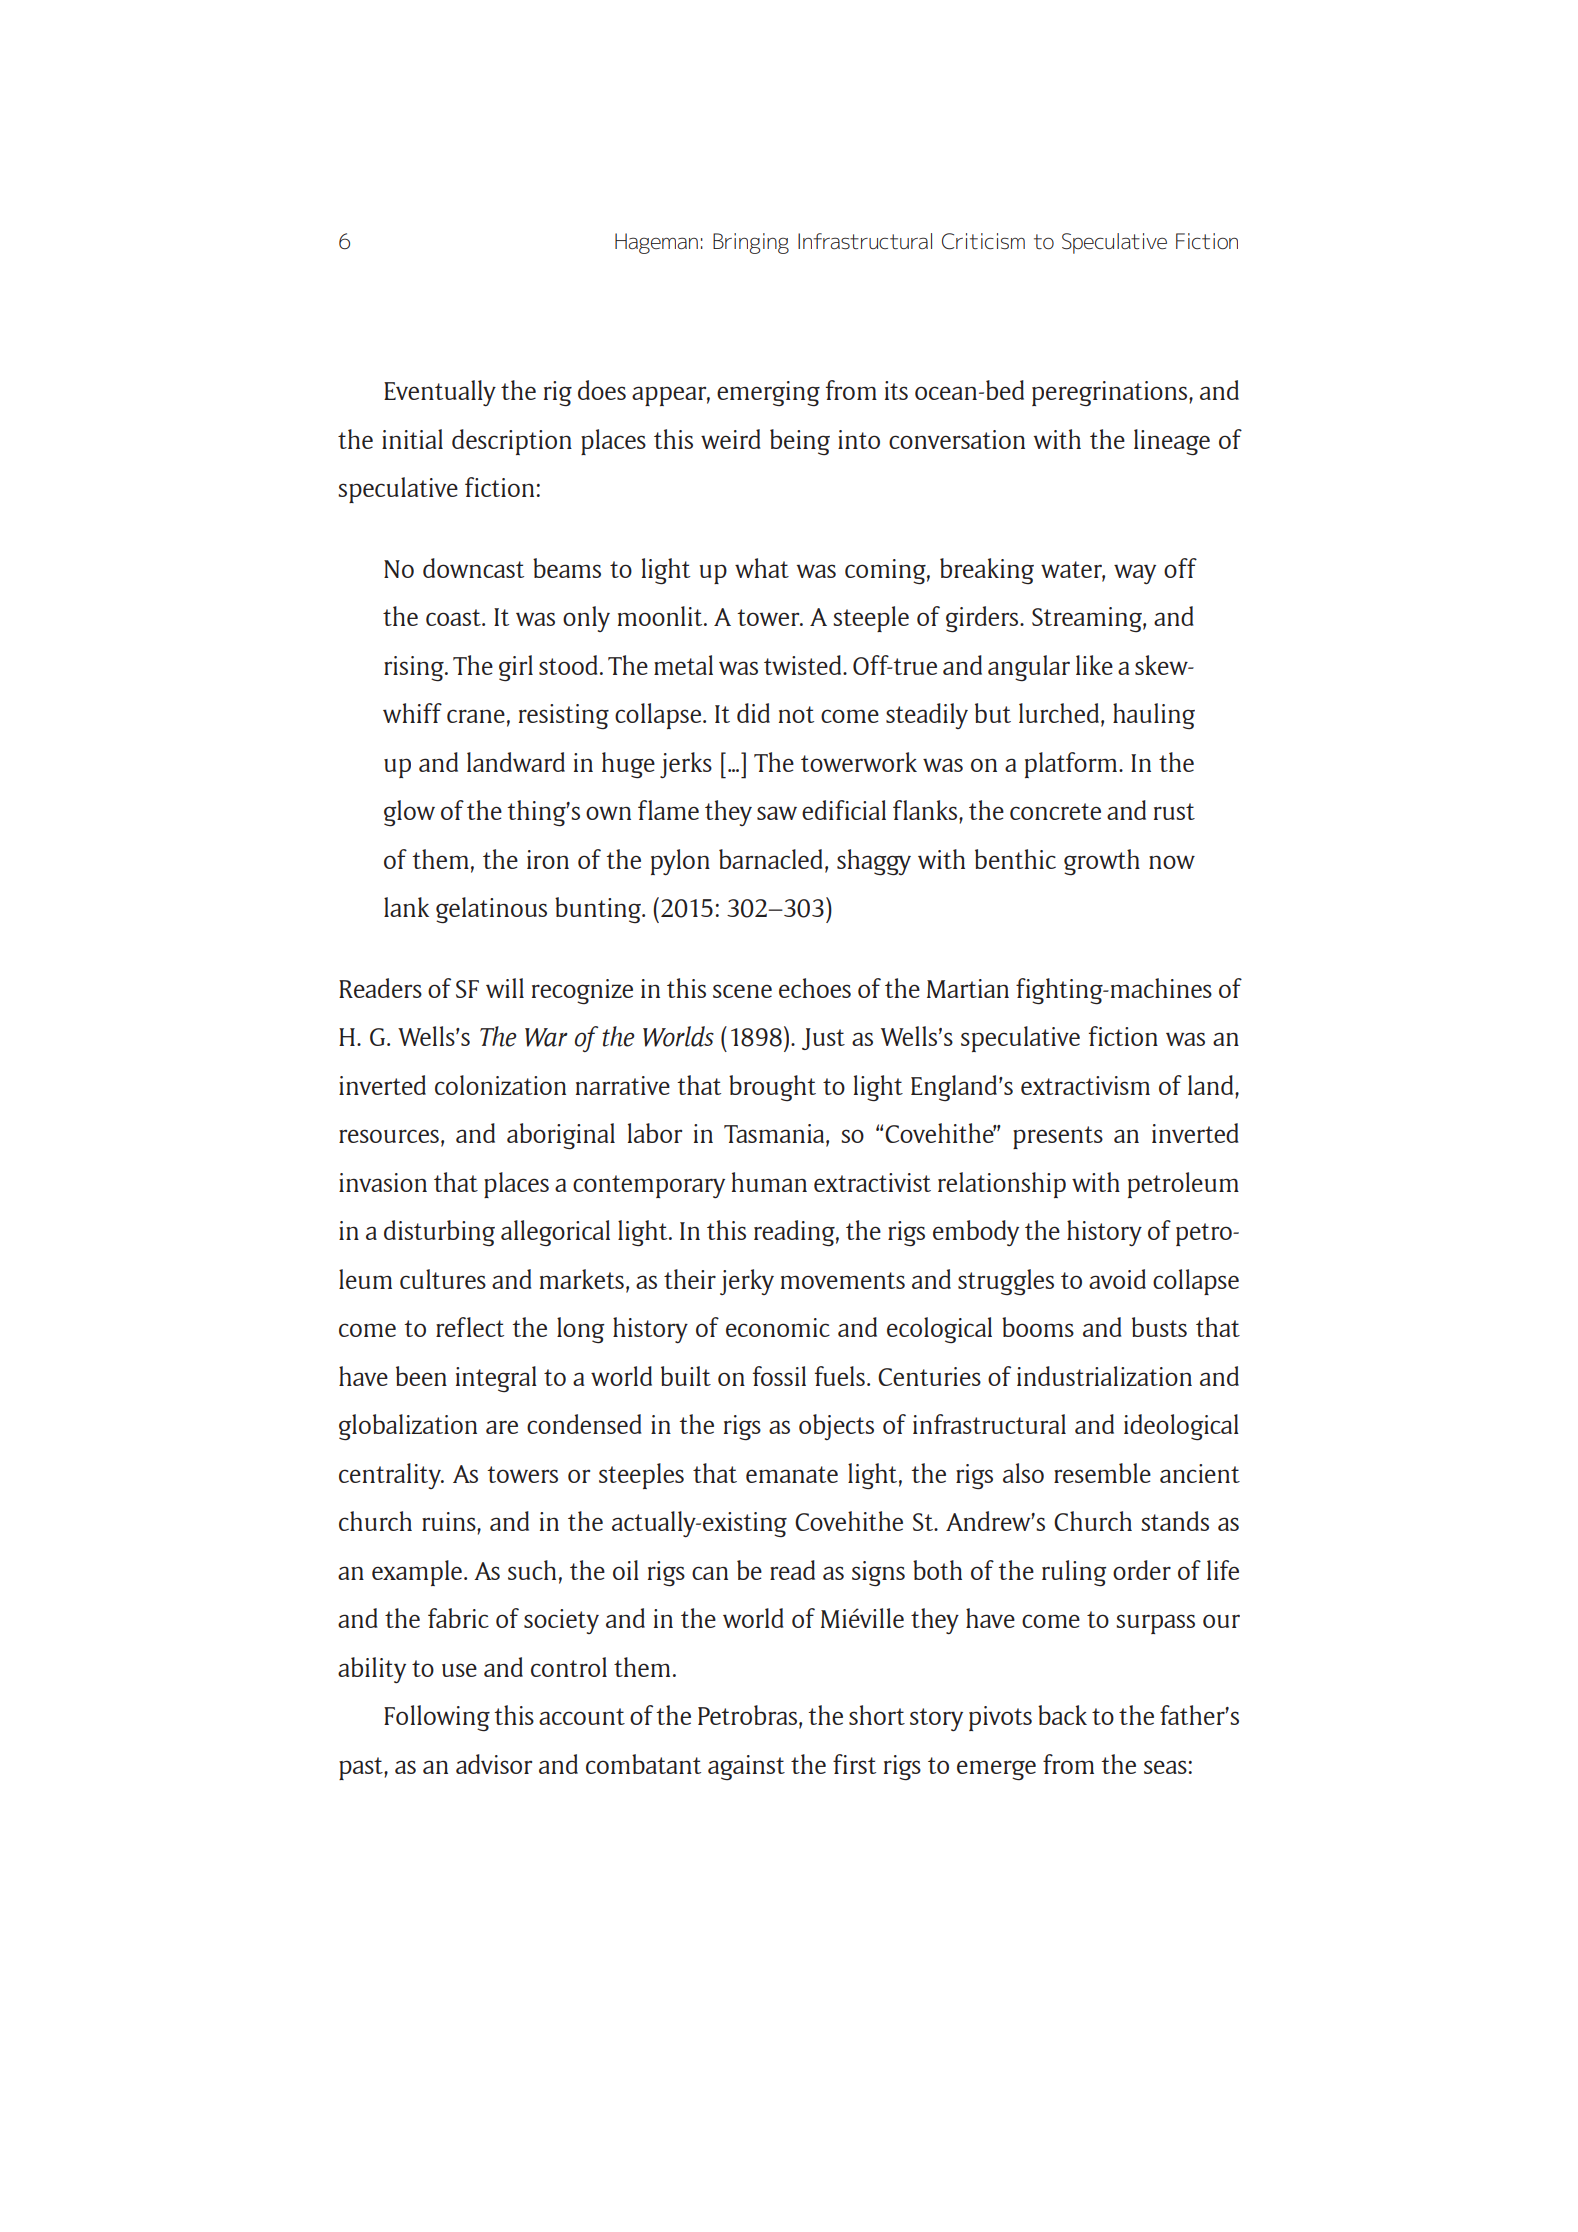 The height and width of the screenshot is (2232, 1578). Describe the element at coordinates (505, 988) in the screenshot. I see `will` at that location.
